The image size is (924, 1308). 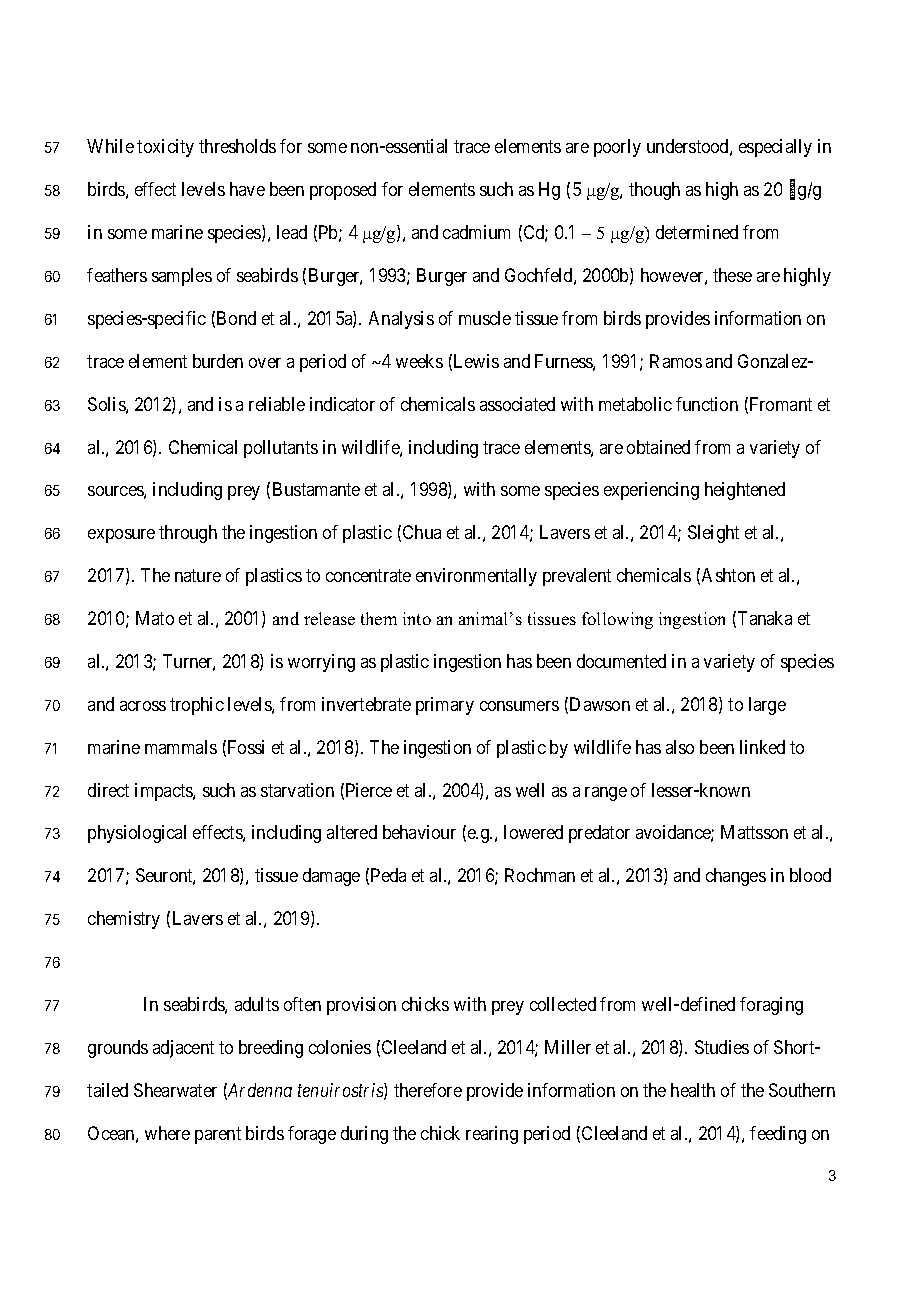 What do you see at coordinates (517, 404) in the image?
I see `associated` at bounding box center [517, 404].
